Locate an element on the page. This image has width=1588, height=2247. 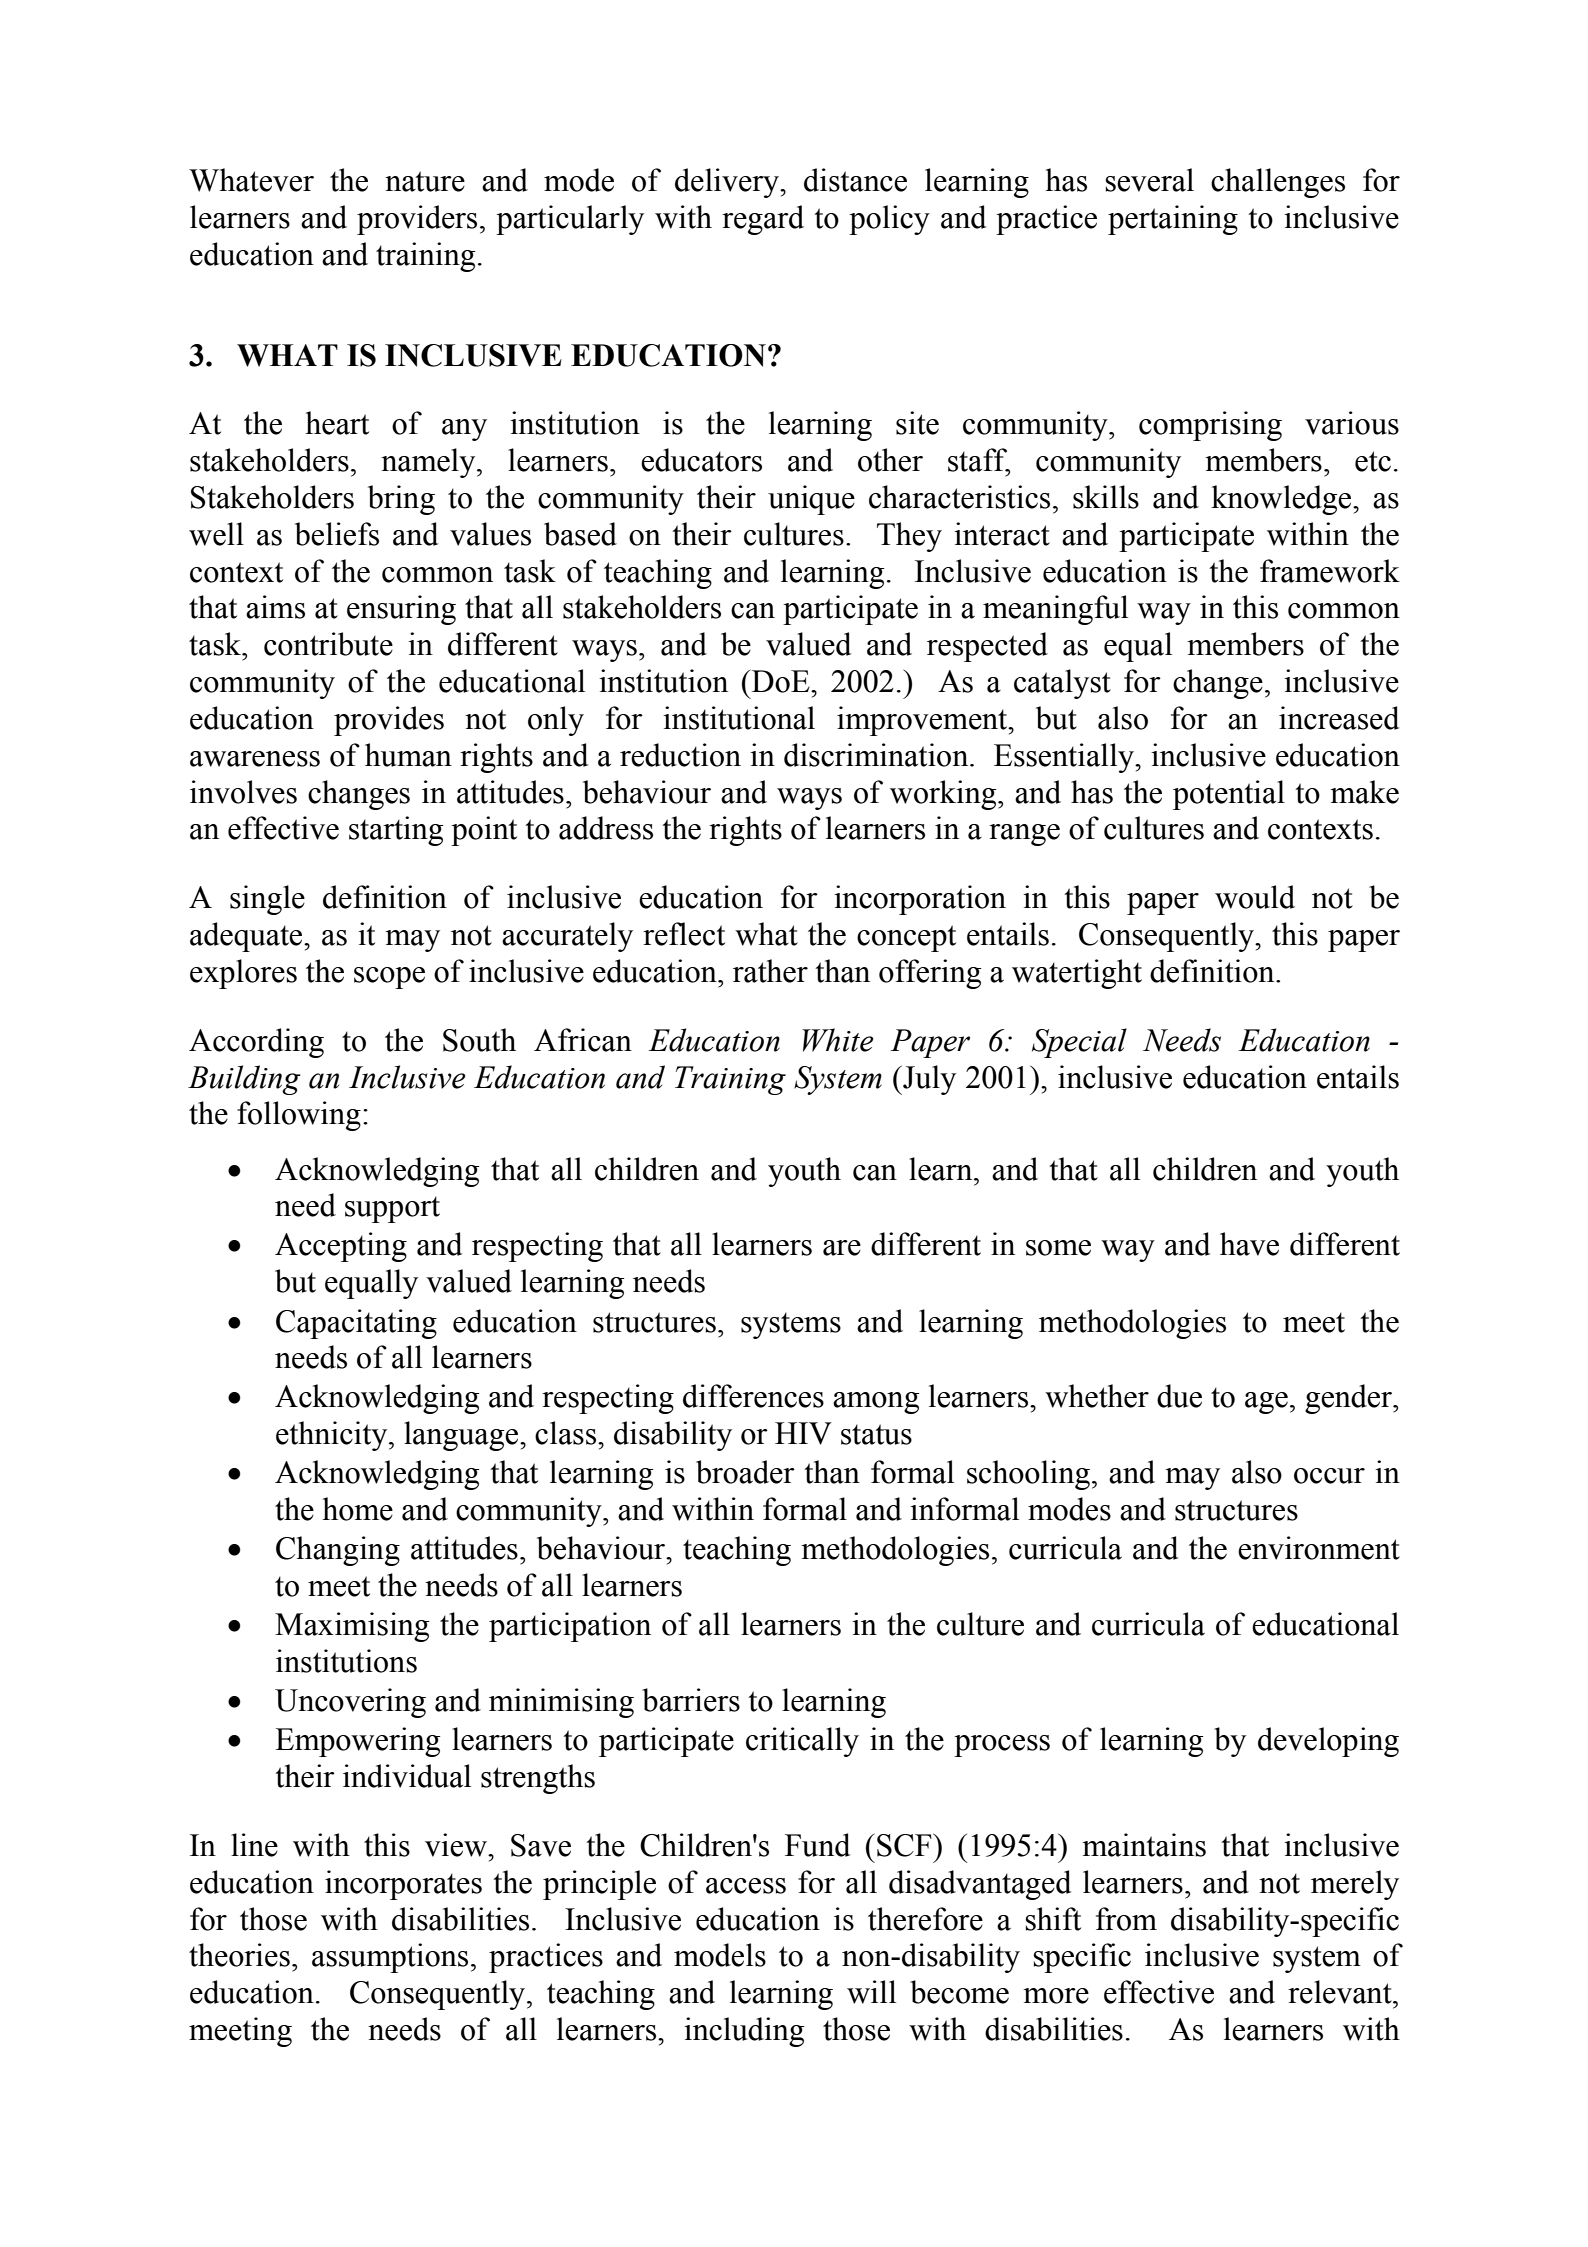
differences is located at coordinates (753, 1396).
